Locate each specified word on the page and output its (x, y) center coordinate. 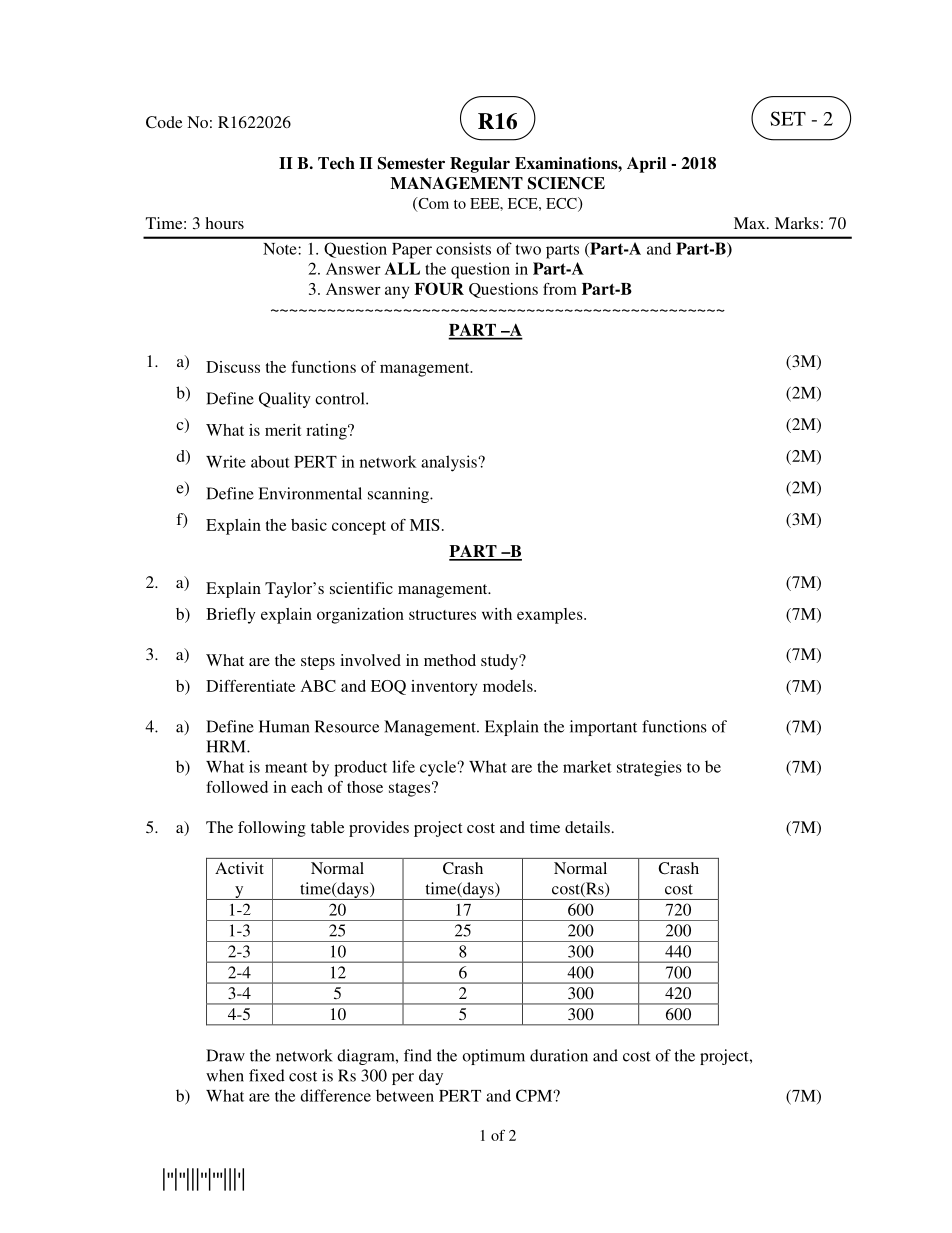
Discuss (233, 367)
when (225, 1075)
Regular (480, 165)
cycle (439, 768)
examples (551, 616)
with (497, 614)
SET (788, 118)
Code (164, 122)
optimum (494, 1057)
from (560, 289)
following (272, 829)
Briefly (230, 616)
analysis (450, 463)
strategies (649, 768)
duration (559, 1055)
